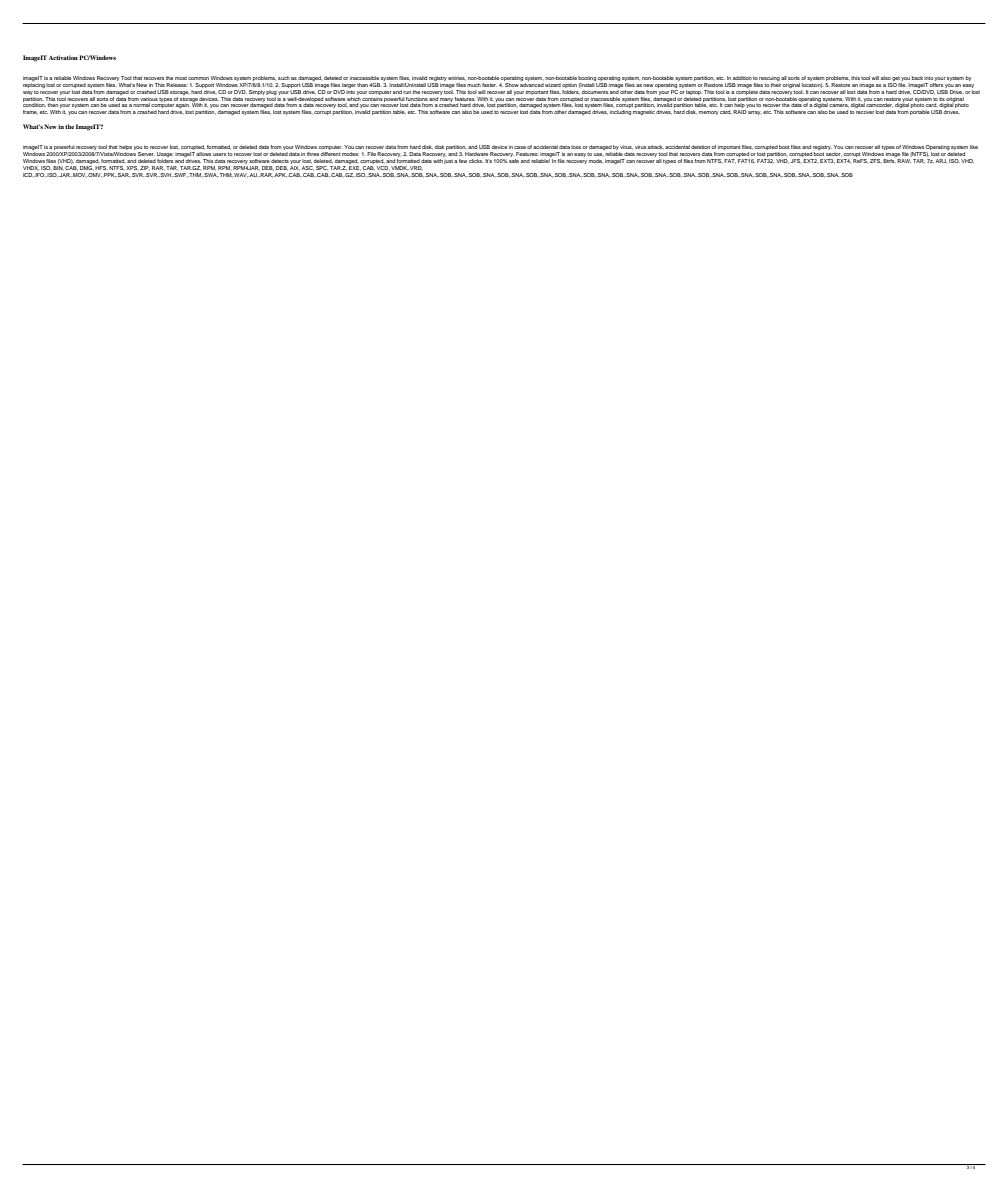 The image size is (1008, 1180). Describe the element at coordinates (219, 154) in the screenshot. I see `users` at that location.
